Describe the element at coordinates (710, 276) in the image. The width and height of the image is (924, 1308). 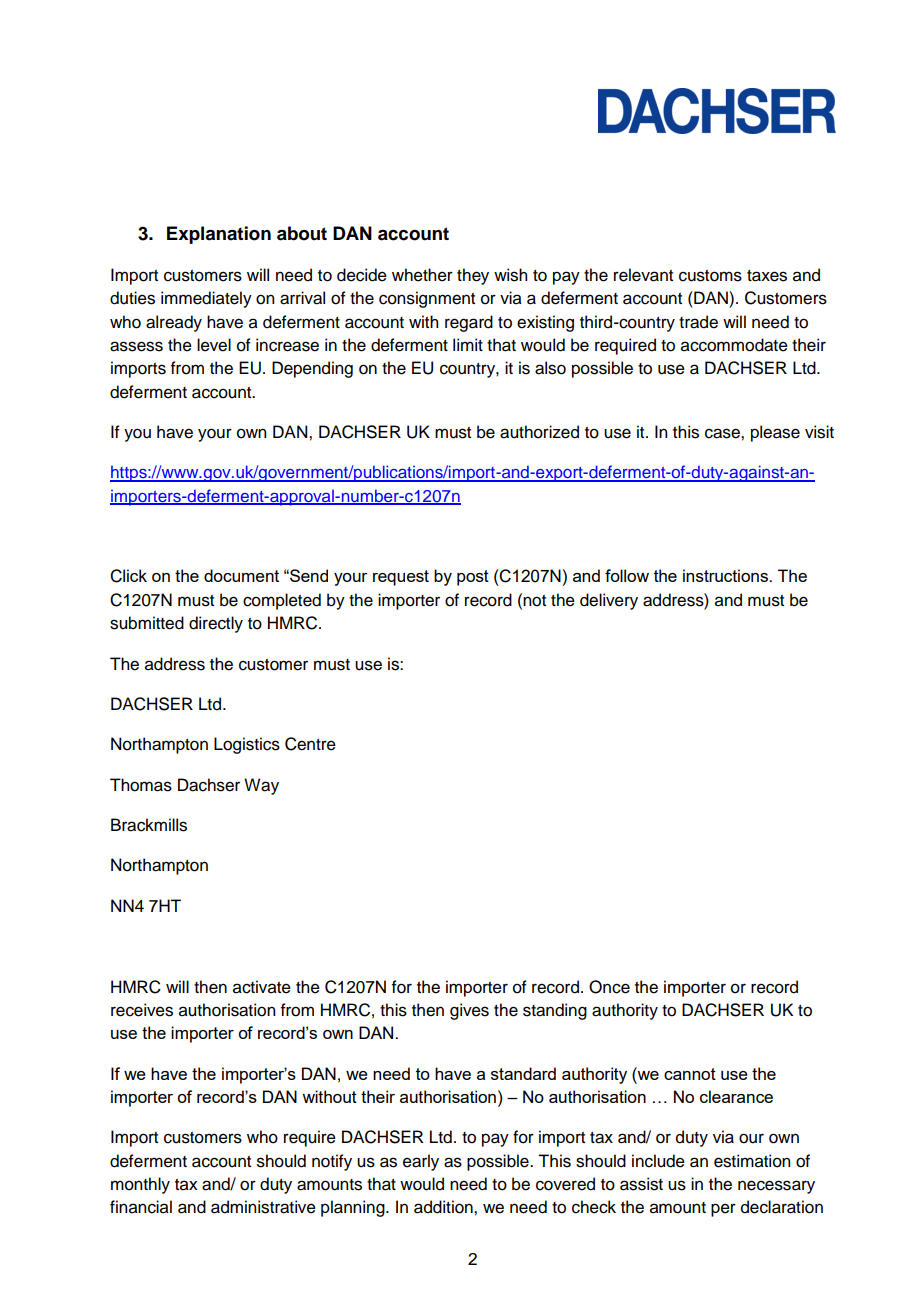
I see `customs` at that location.
